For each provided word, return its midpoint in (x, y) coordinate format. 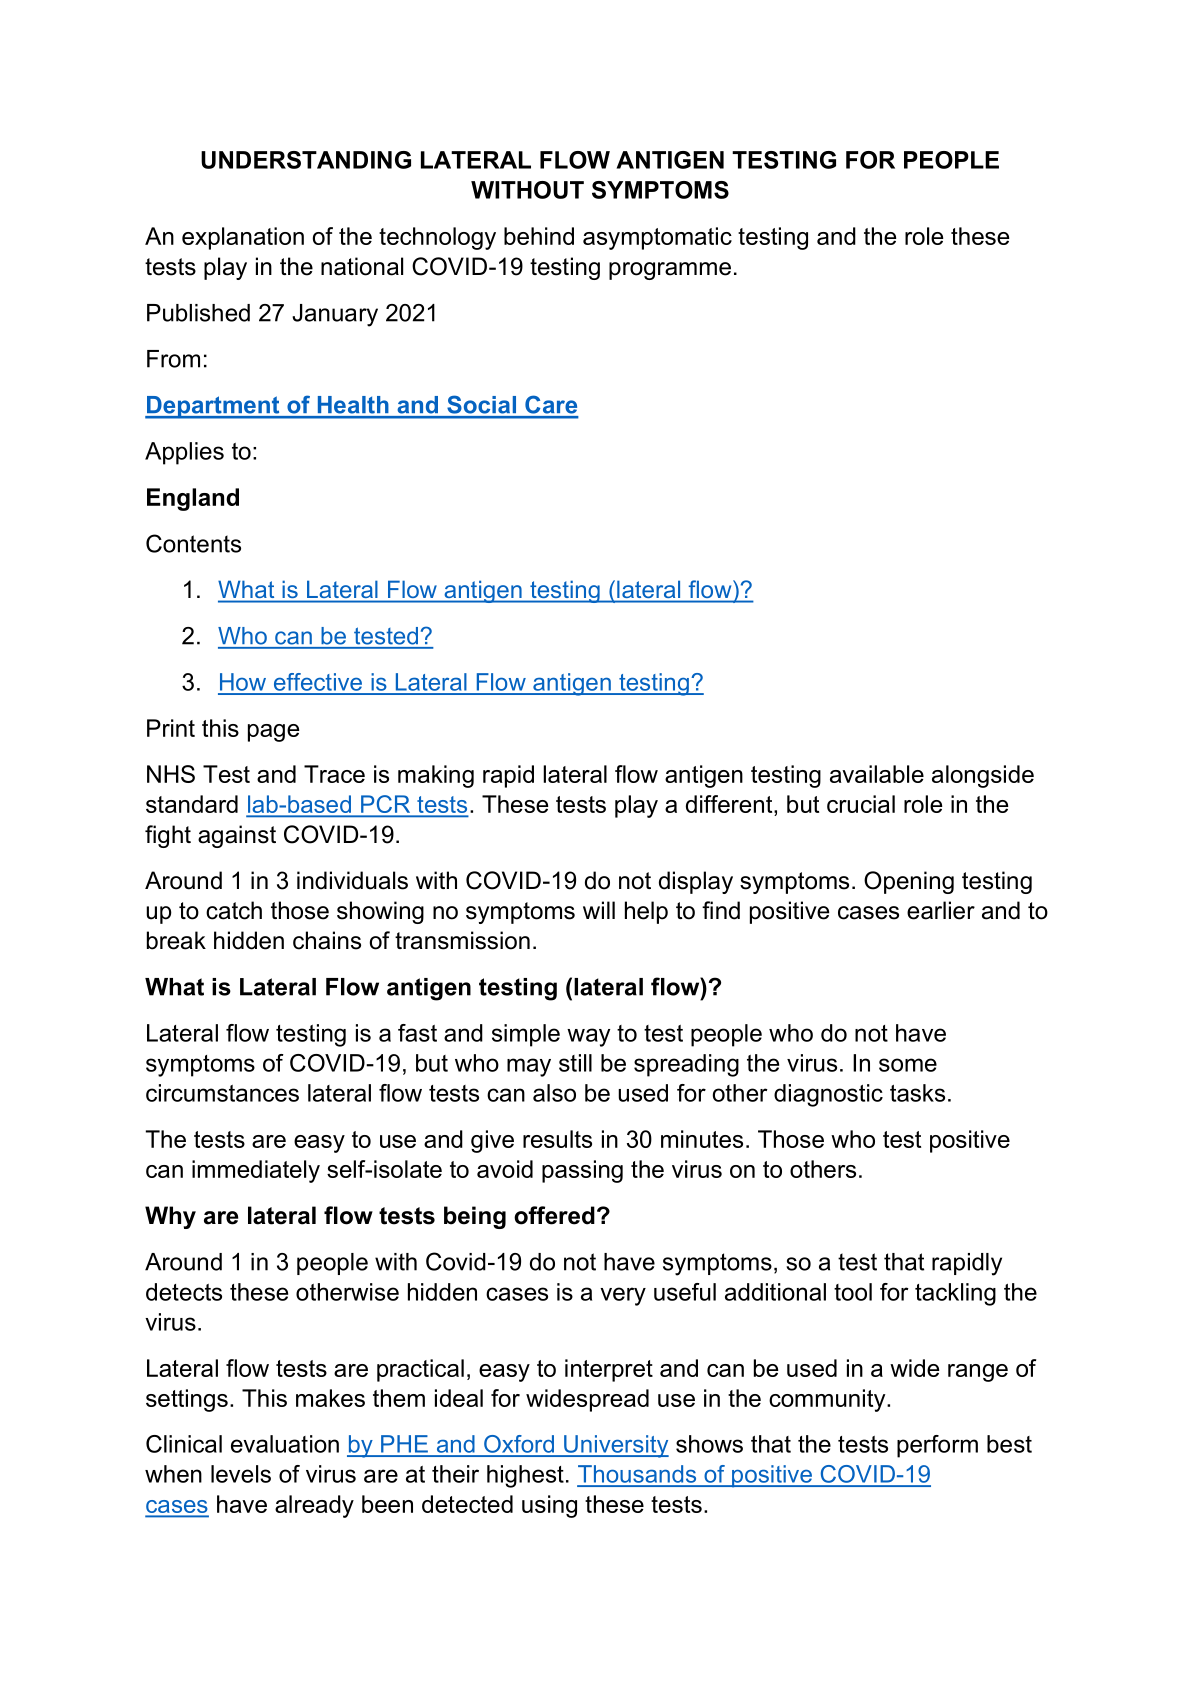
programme (670, 271)
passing (582, 1171)
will (599, 910)
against (237, 836)
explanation (243, 238)
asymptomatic (657, 238)
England (193, 499)
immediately (256, 1171)
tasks (917, 1093)
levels (241, 1474)
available (877, 774)
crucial (861, 804)
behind (539, 236)
